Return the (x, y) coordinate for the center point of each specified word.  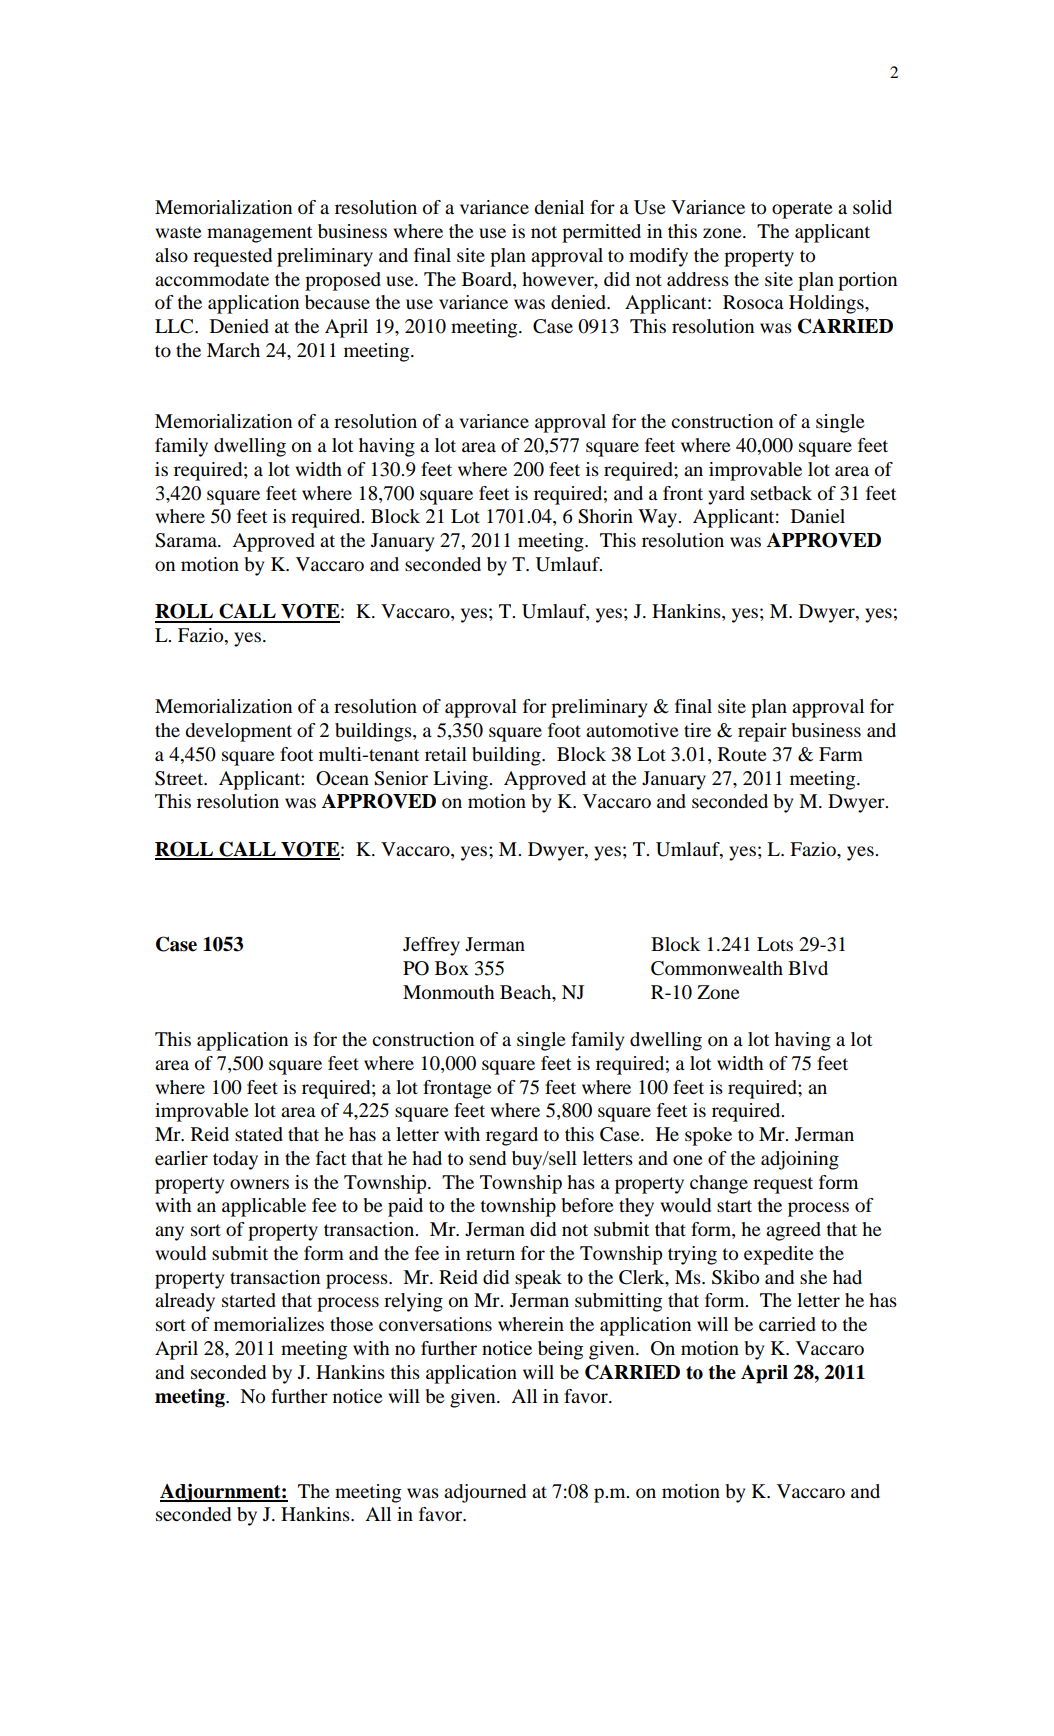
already (185, 1302)
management (259, 234)
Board (488, 279)
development (238, 732)
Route (742, 754)
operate (802, 210)
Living (461, 780)
